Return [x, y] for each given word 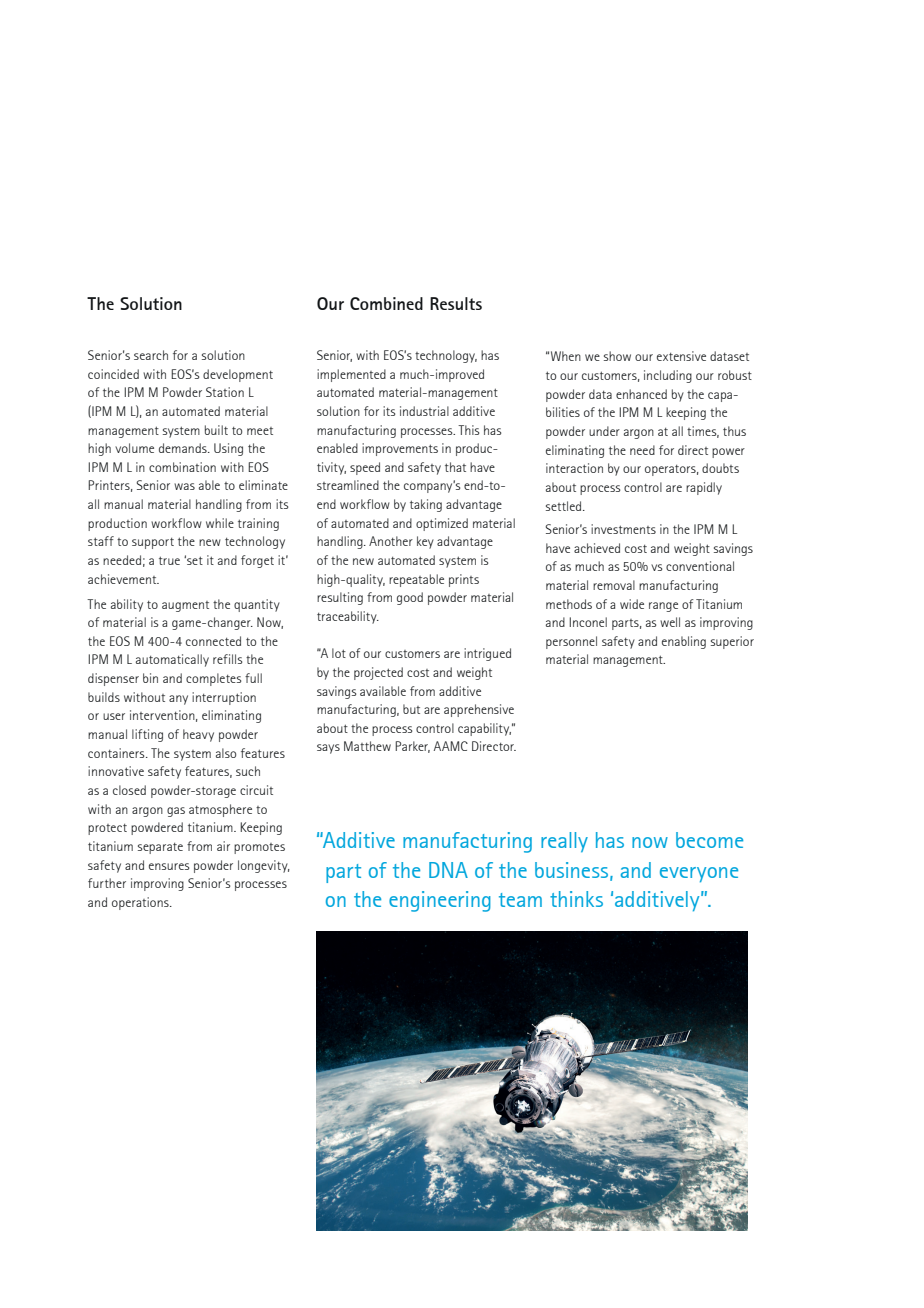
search [151, 355]
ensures [169, 866]
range [663, 607]
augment [185, 606]
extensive [681, 356]
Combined [386, 303]
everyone [699, 874]
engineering [440, 901]
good [410, 598]
